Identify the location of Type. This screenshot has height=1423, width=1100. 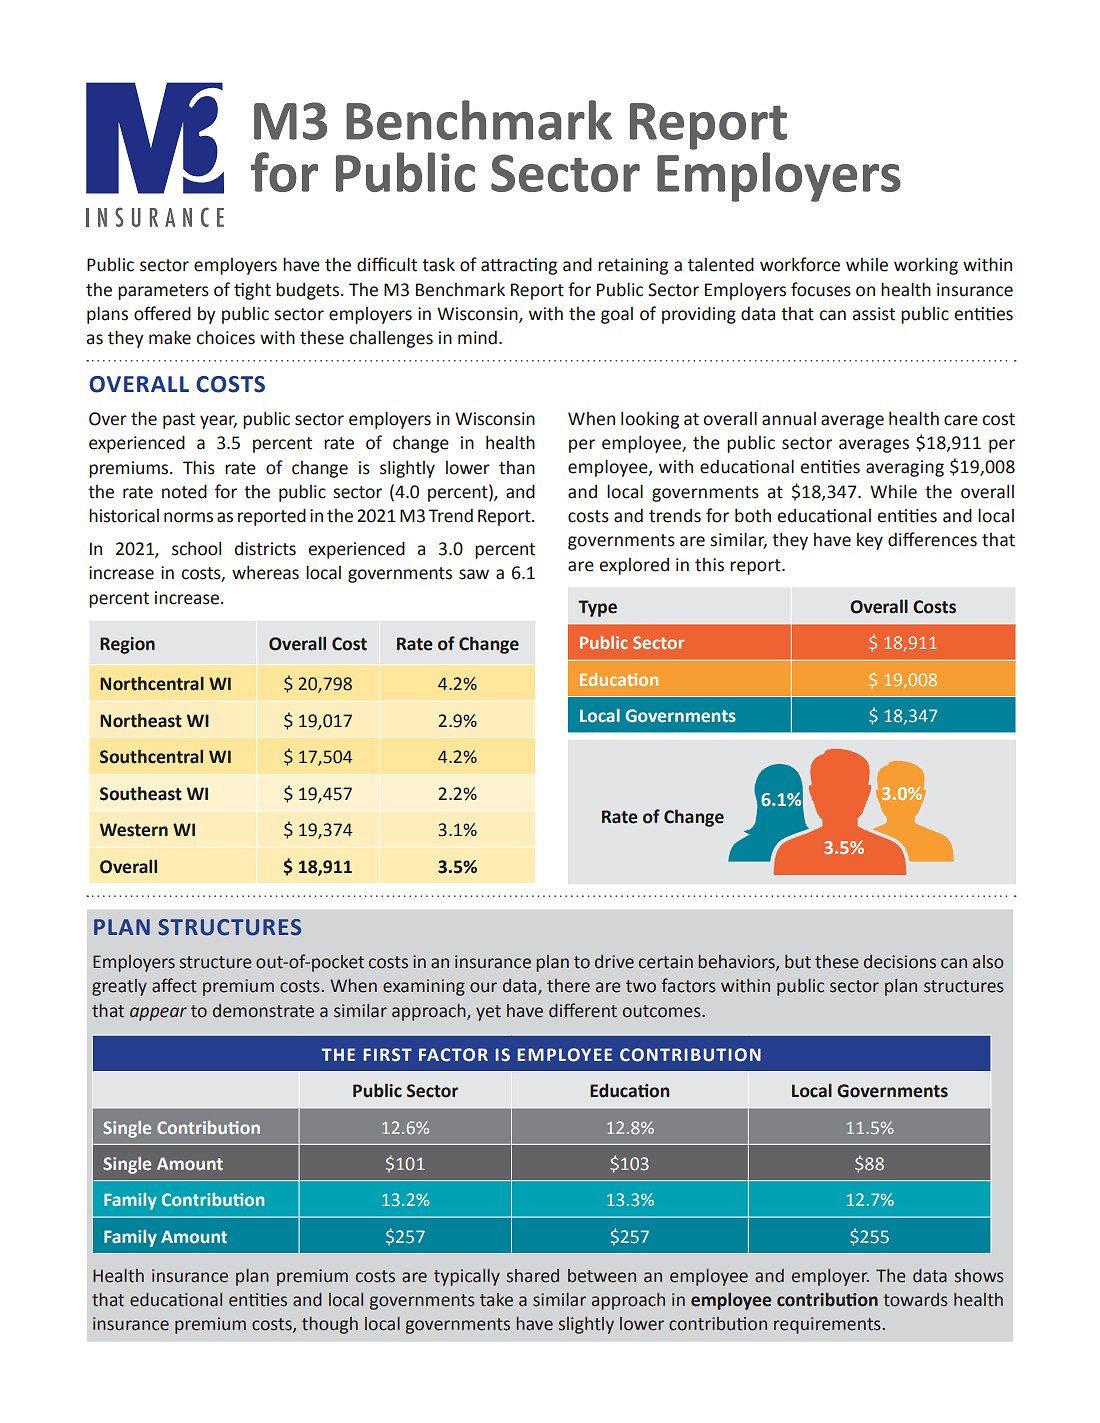
(597, 608).
